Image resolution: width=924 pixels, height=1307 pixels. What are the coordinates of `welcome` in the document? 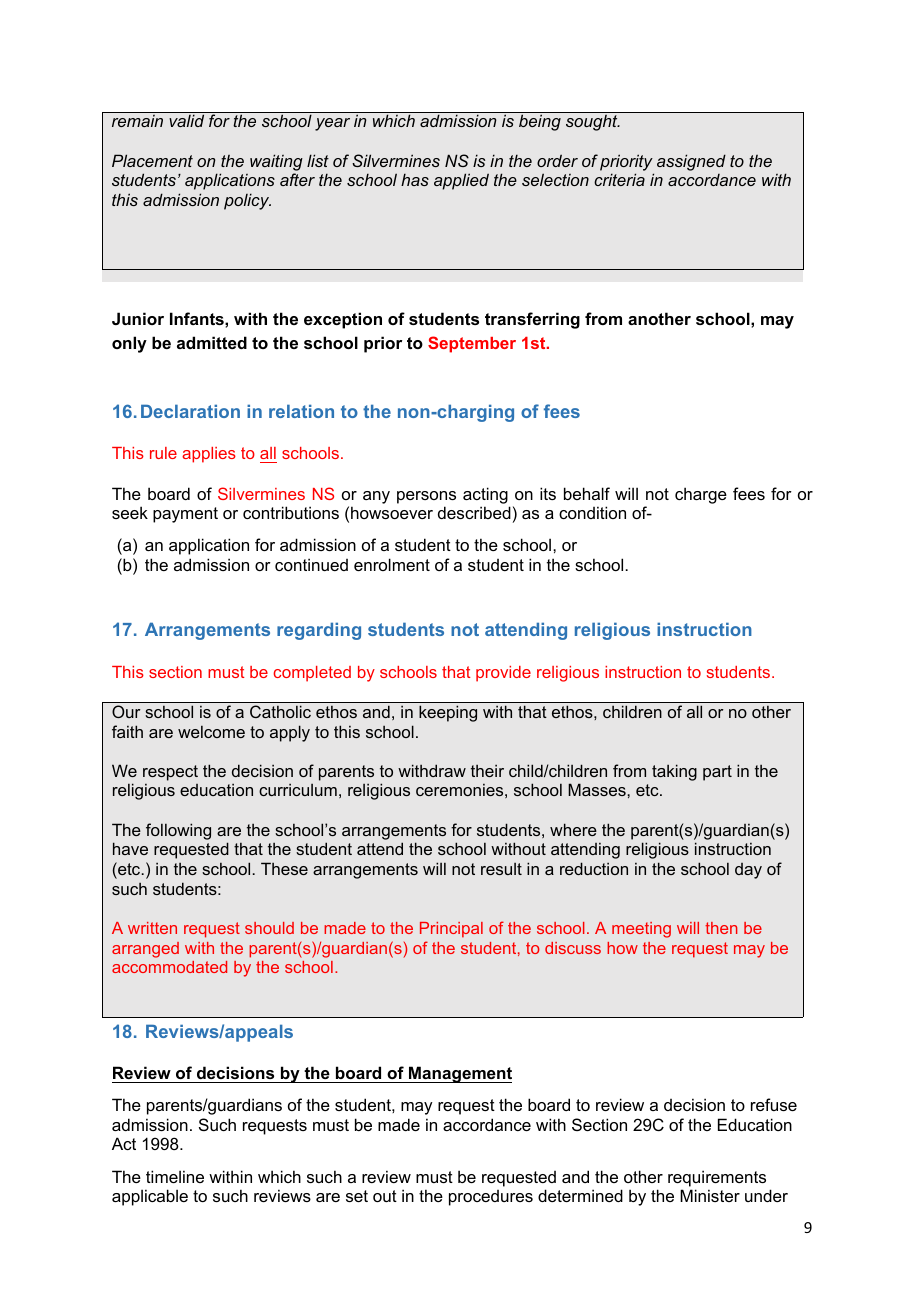 It's located at (211, 731).
